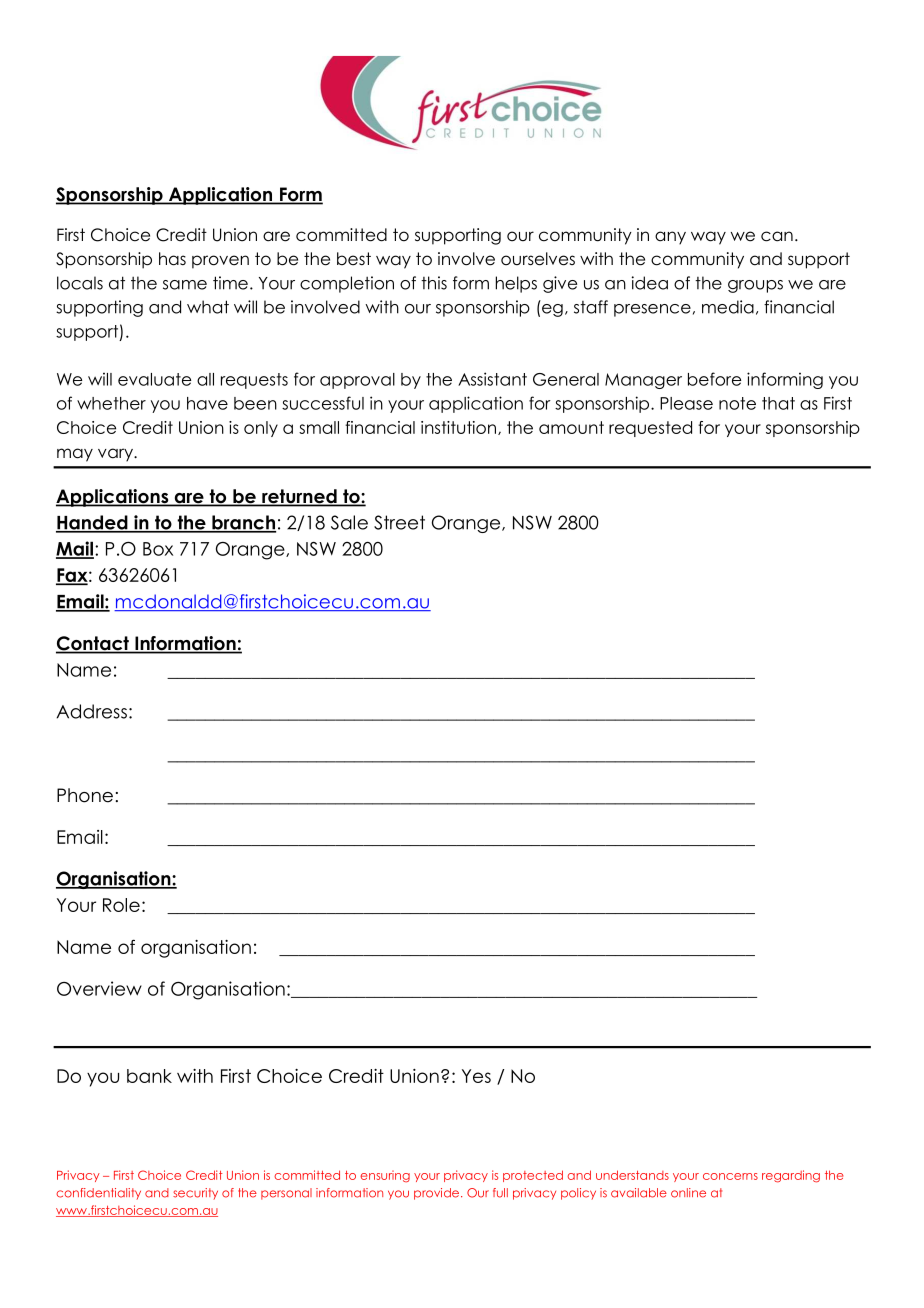  What do you see at coordinates (399, 522) in the screenshot?
I see `Street` at bounding box center [399, 522].
